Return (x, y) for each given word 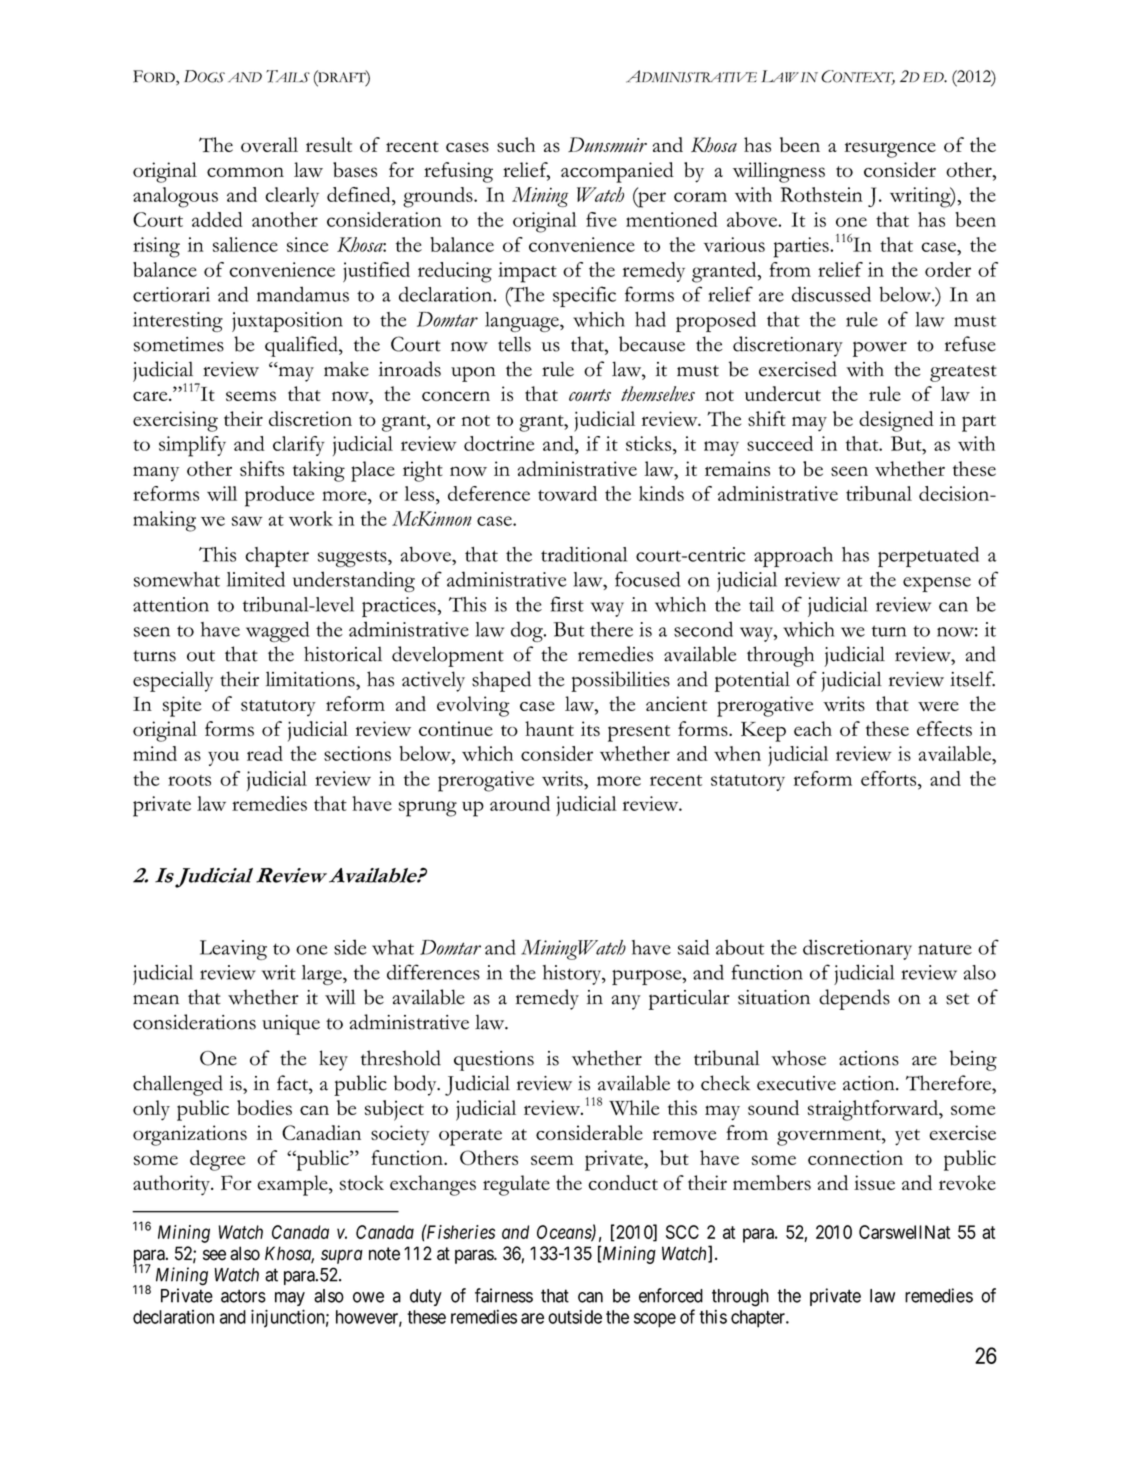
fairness (504, 1295)
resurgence (890, 150)
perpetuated (928, 556)
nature (945, 949)
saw (247, 521)
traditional (584, 554)
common (245, 172)
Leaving (233, 950)
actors (243, 1296)
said (693, 947)
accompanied (617, 172)
